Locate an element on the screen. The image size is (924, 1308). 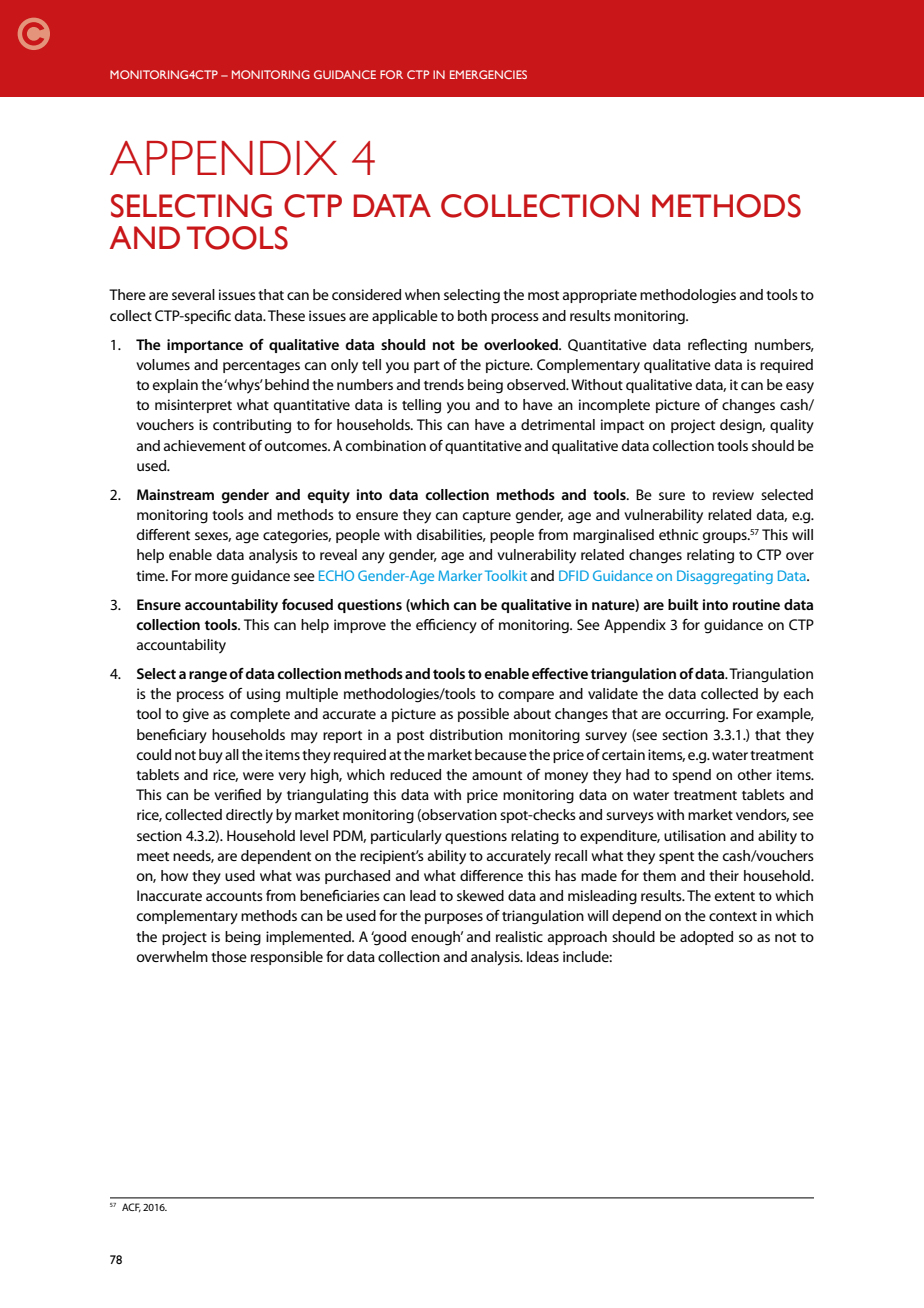
EMERGENCIES is located at coordinates (488, 74).
